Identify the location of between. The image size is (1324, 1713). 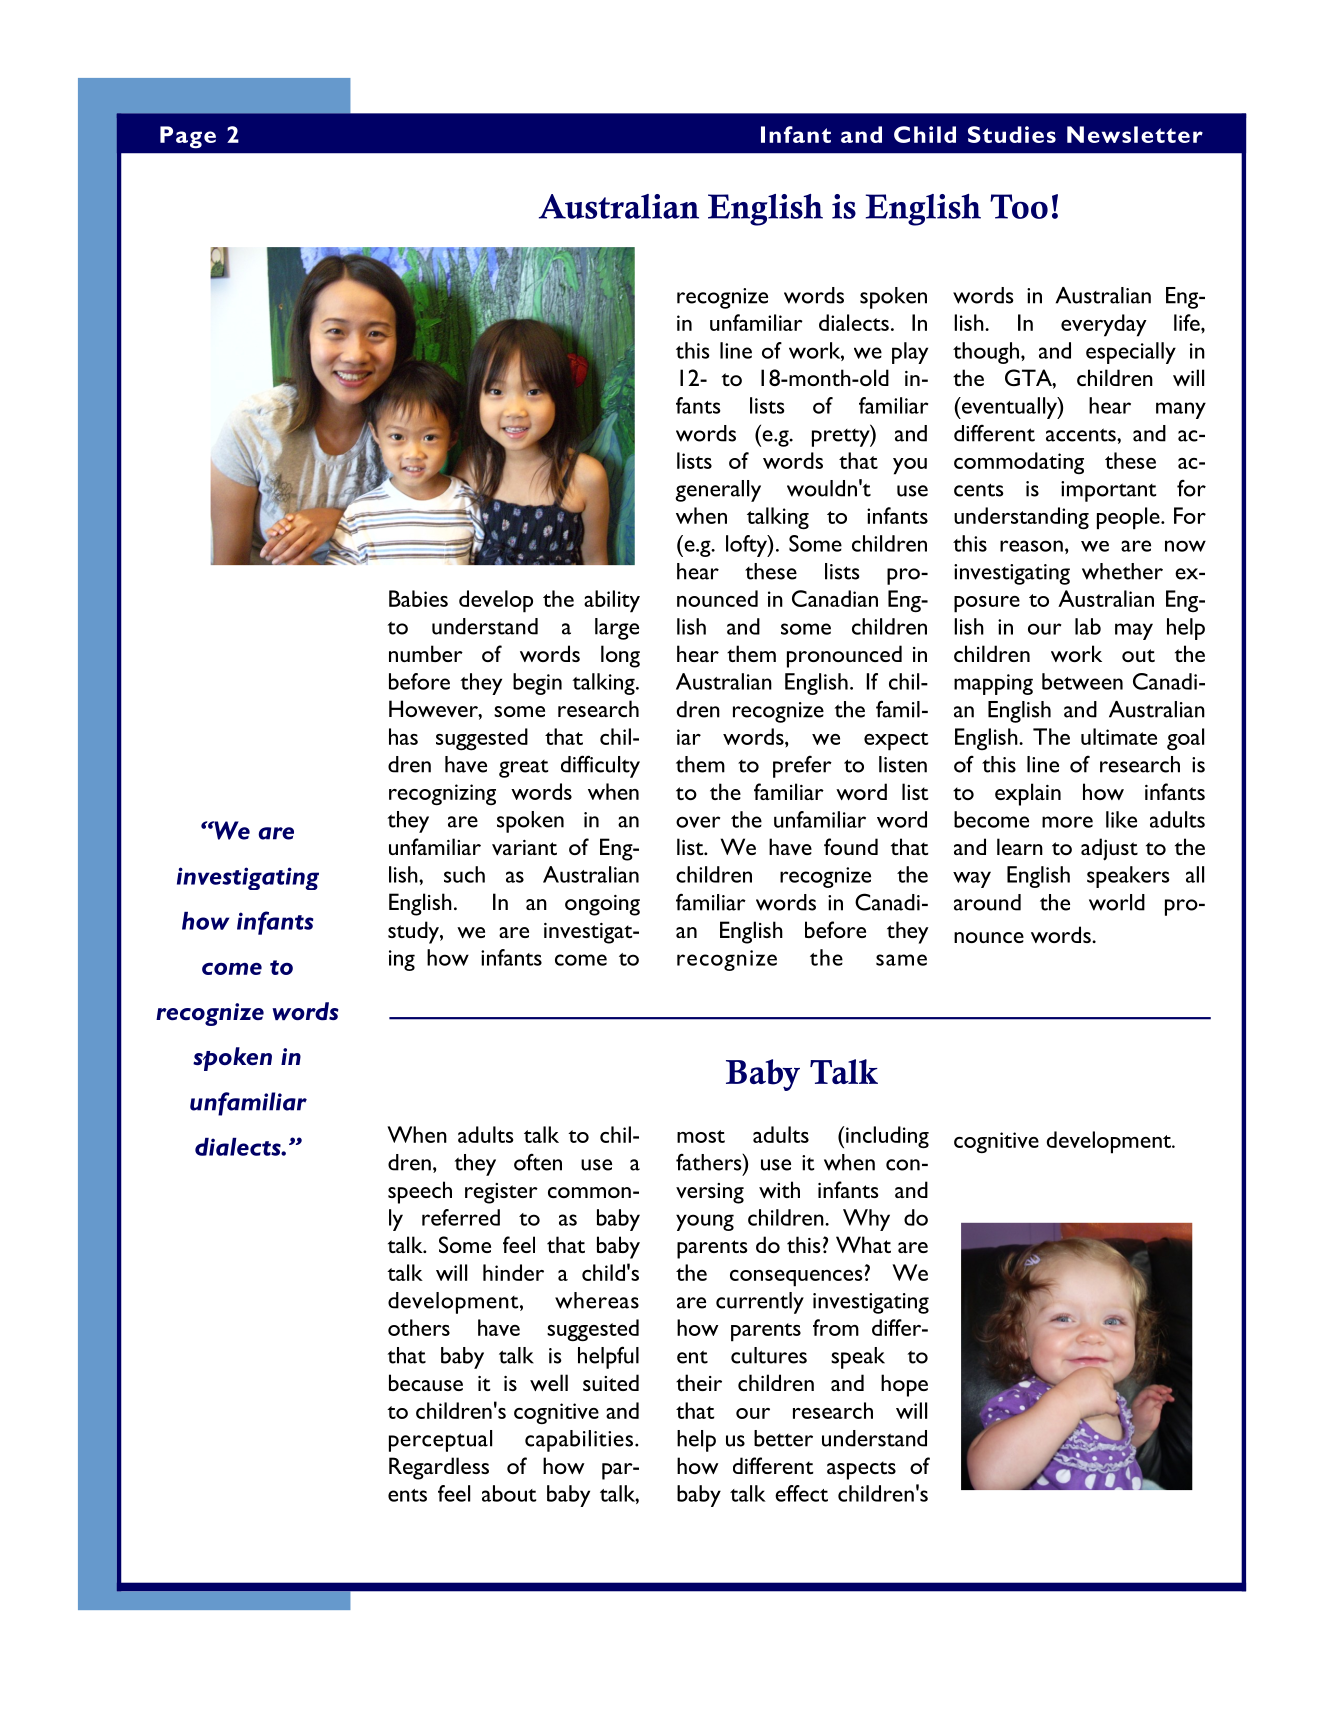
(1082, 681).
